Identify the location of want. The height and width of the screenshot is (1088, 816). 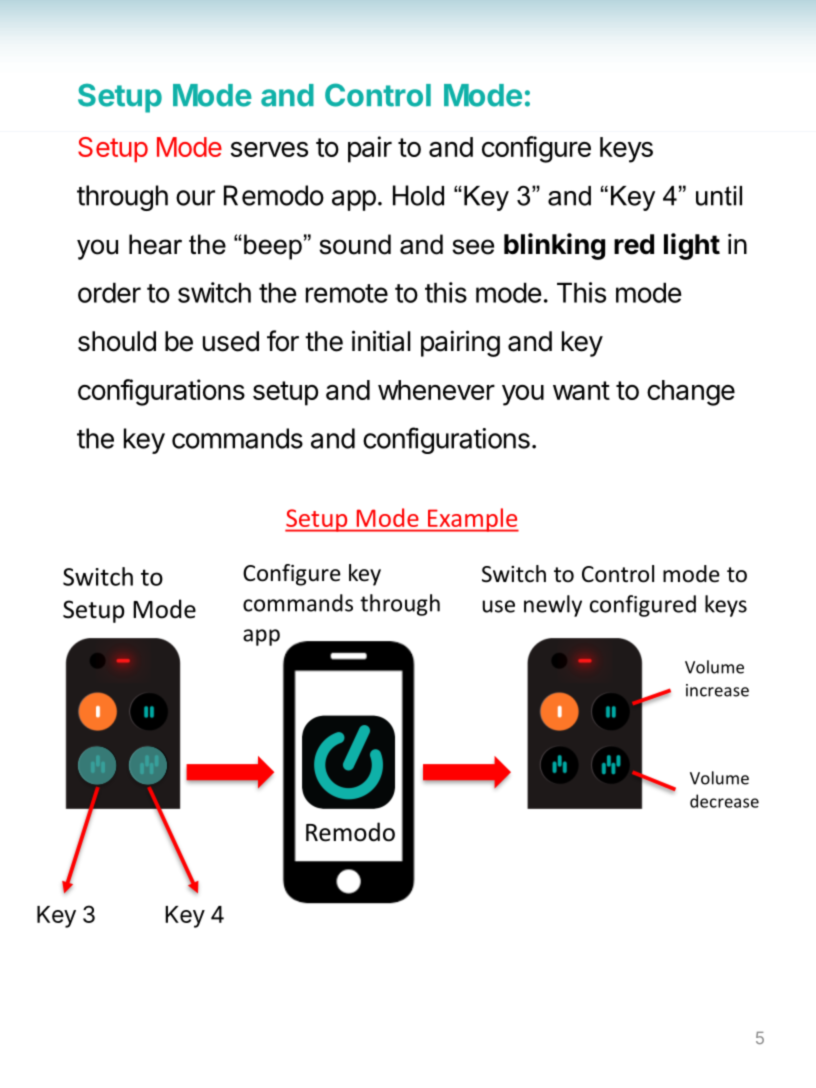
(581, 390).
